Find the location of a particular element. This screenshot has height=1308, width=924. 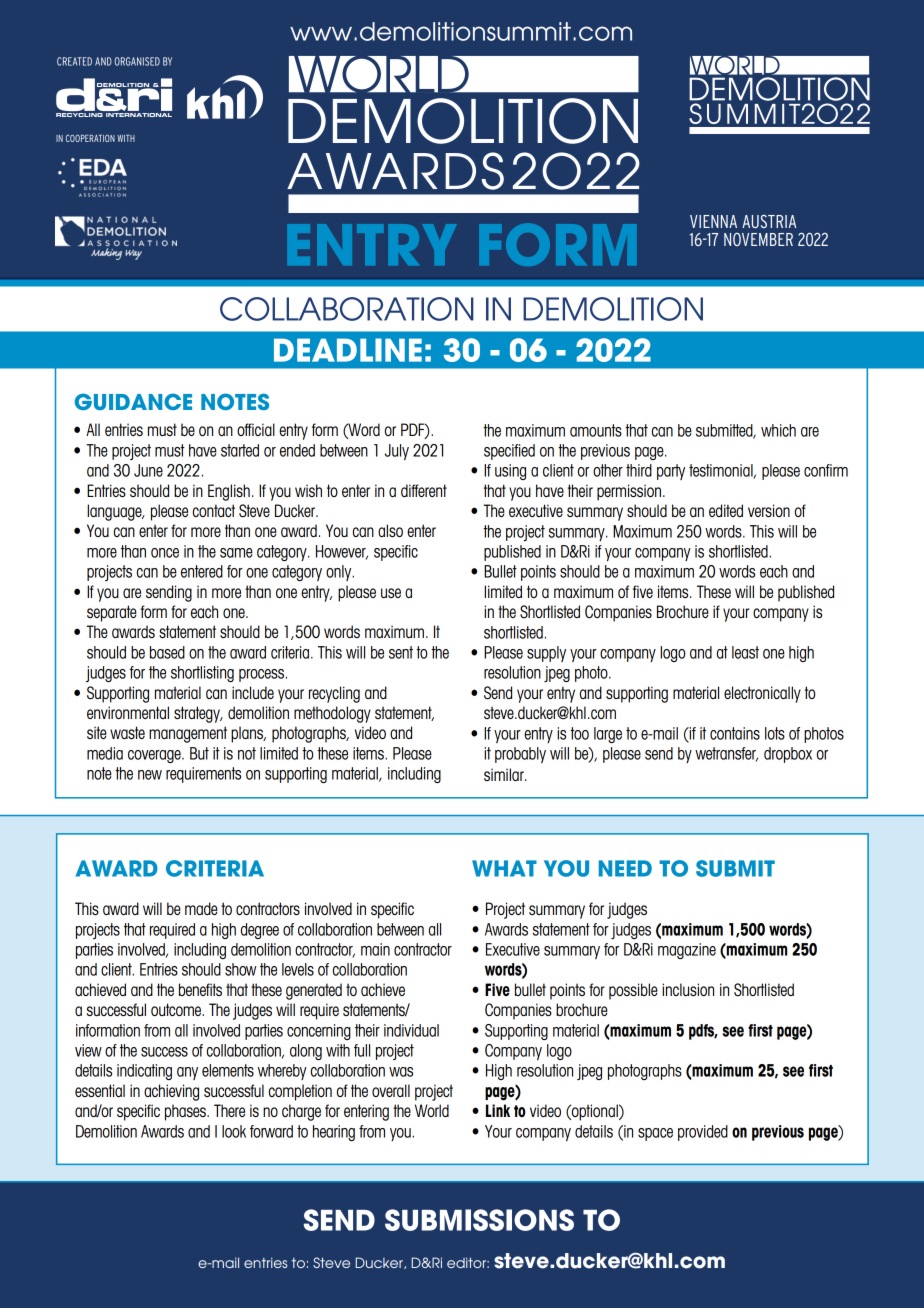

based is located at coordinates (167, 652).
